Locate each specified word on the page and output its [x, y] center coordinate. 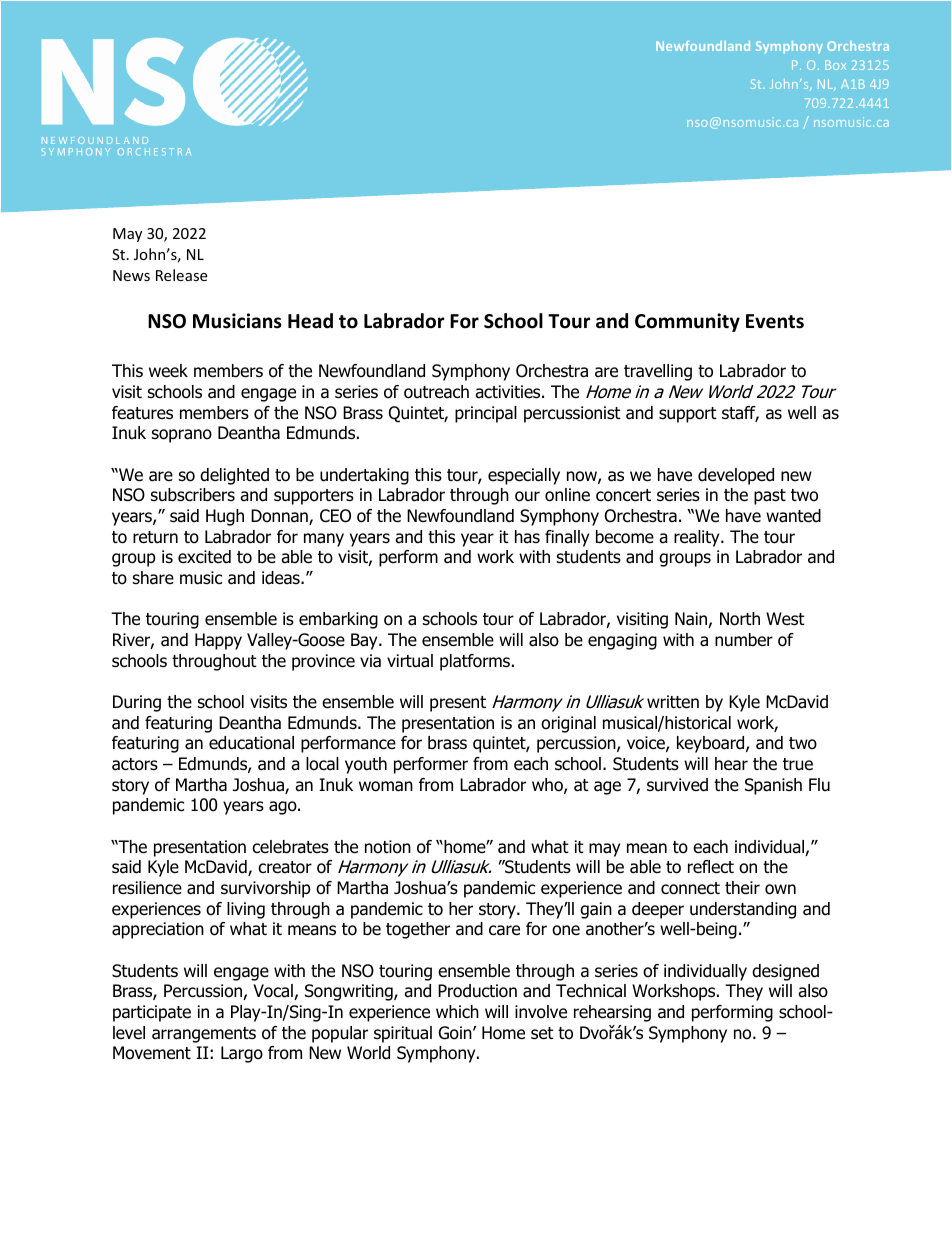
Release [181, 275]
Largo [242, 1054]
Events [775, 321]
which [457, 1011]
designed [785, 972]
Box [835, 65]
